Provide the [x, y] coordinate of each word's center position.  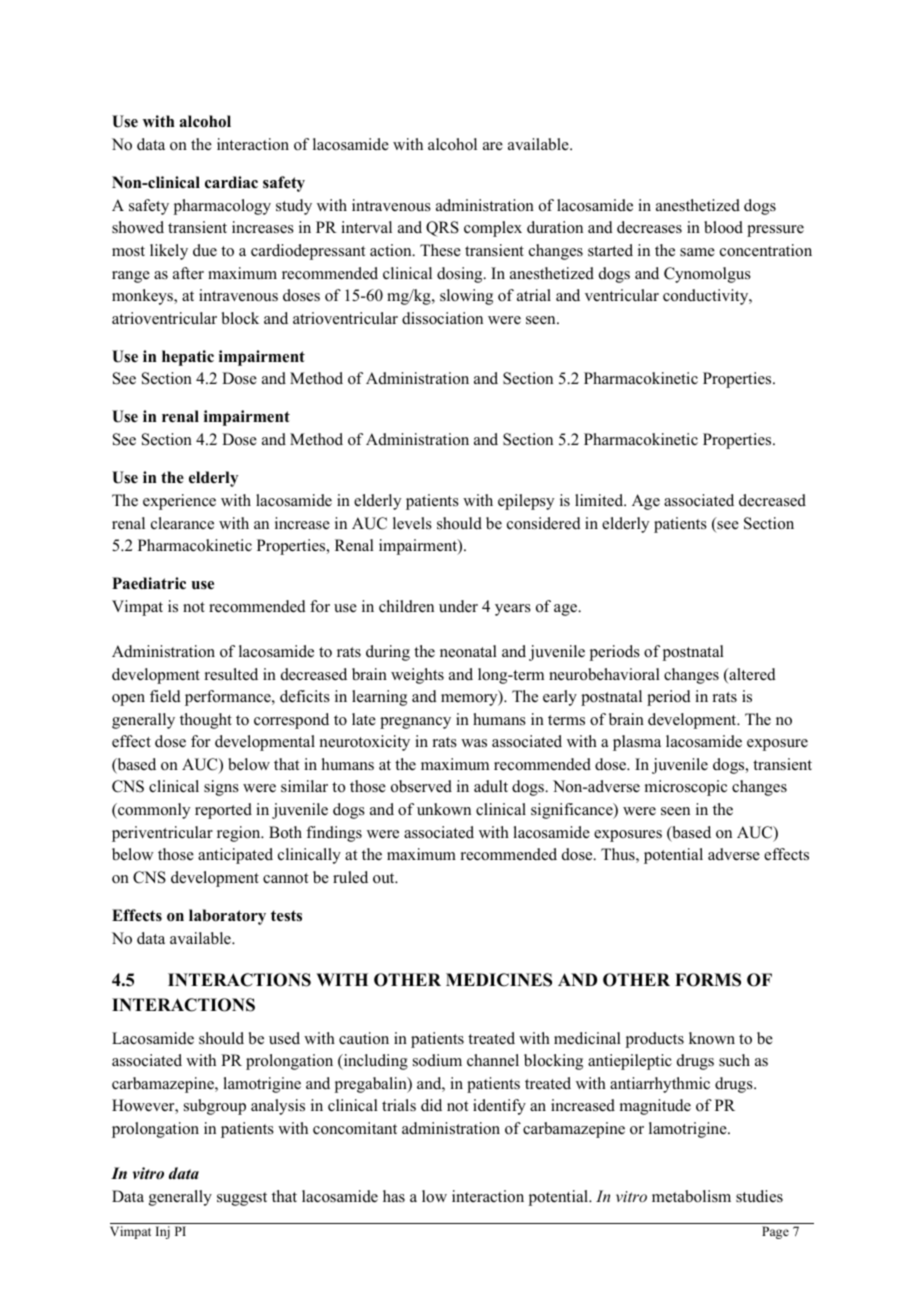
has [394, 1196]
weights [417, 676]
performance [229, 698]
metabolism [691, 1196]
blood [723, 227]
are [493, 146]
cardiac [231, 182]
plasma [637, 743]
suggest [242, 1199]
